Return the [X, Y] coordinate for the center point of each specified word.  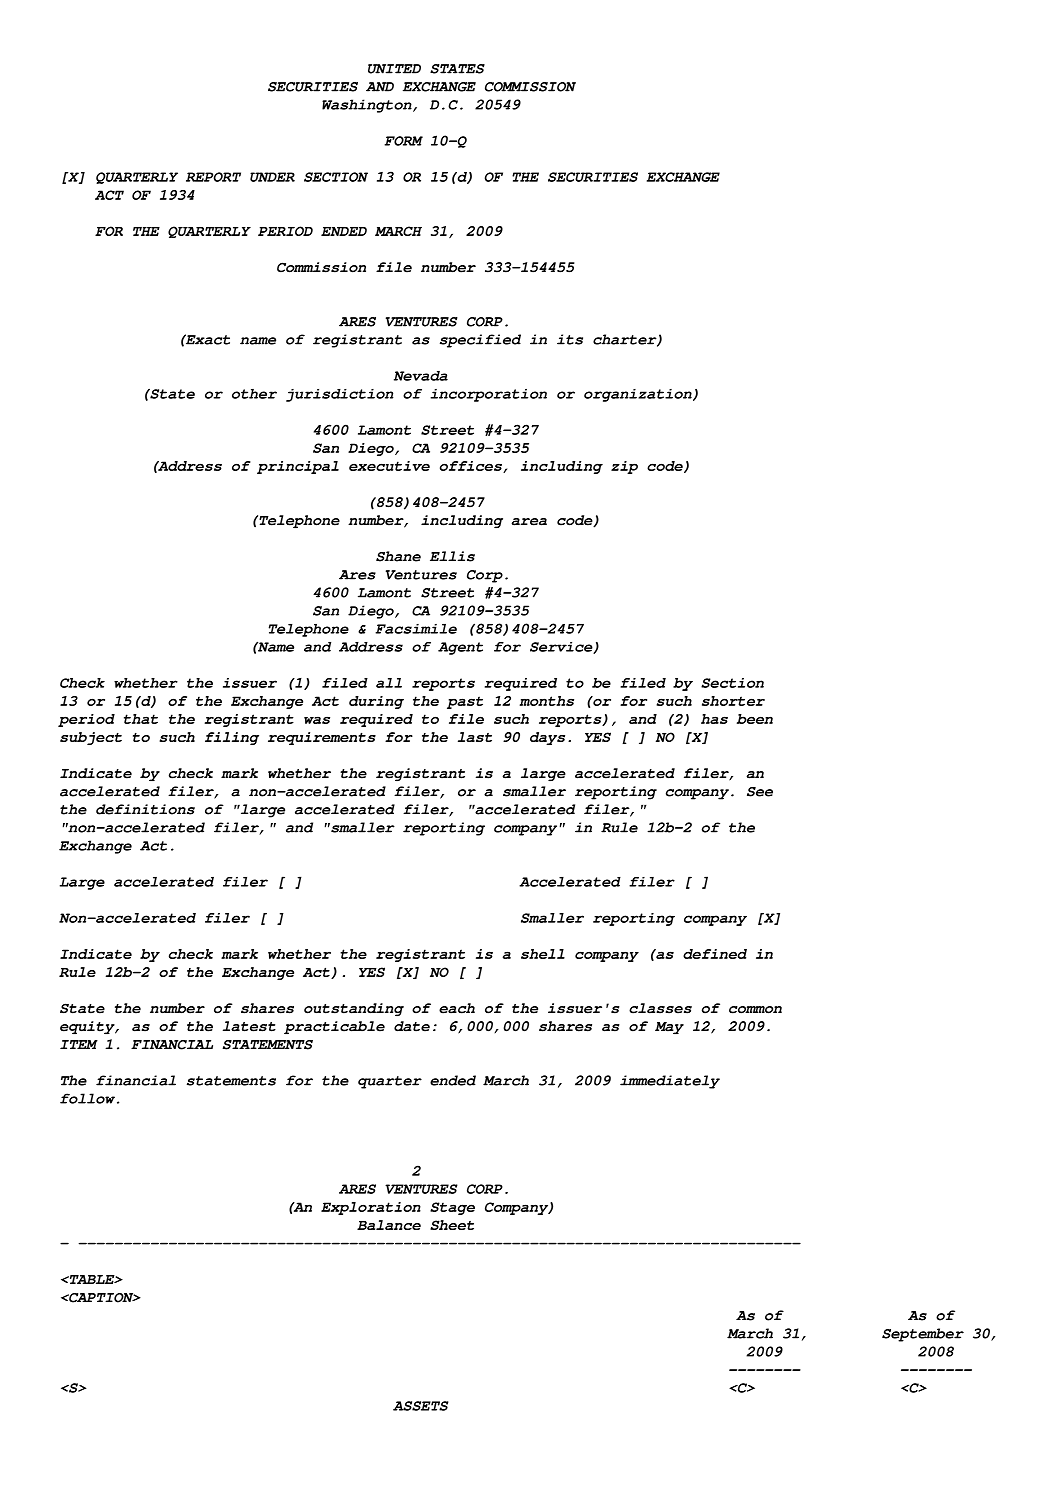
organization [639, 395]
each [457, 1008]
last [475, 737]
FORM [403, 141]
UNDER [272, 177]
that [141, 719]
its [570, 339]
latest [249, 1026]
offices [472, 467]
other [254, 394]
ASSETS [421, 1406]
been [755, 719]
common [755, 1010]
